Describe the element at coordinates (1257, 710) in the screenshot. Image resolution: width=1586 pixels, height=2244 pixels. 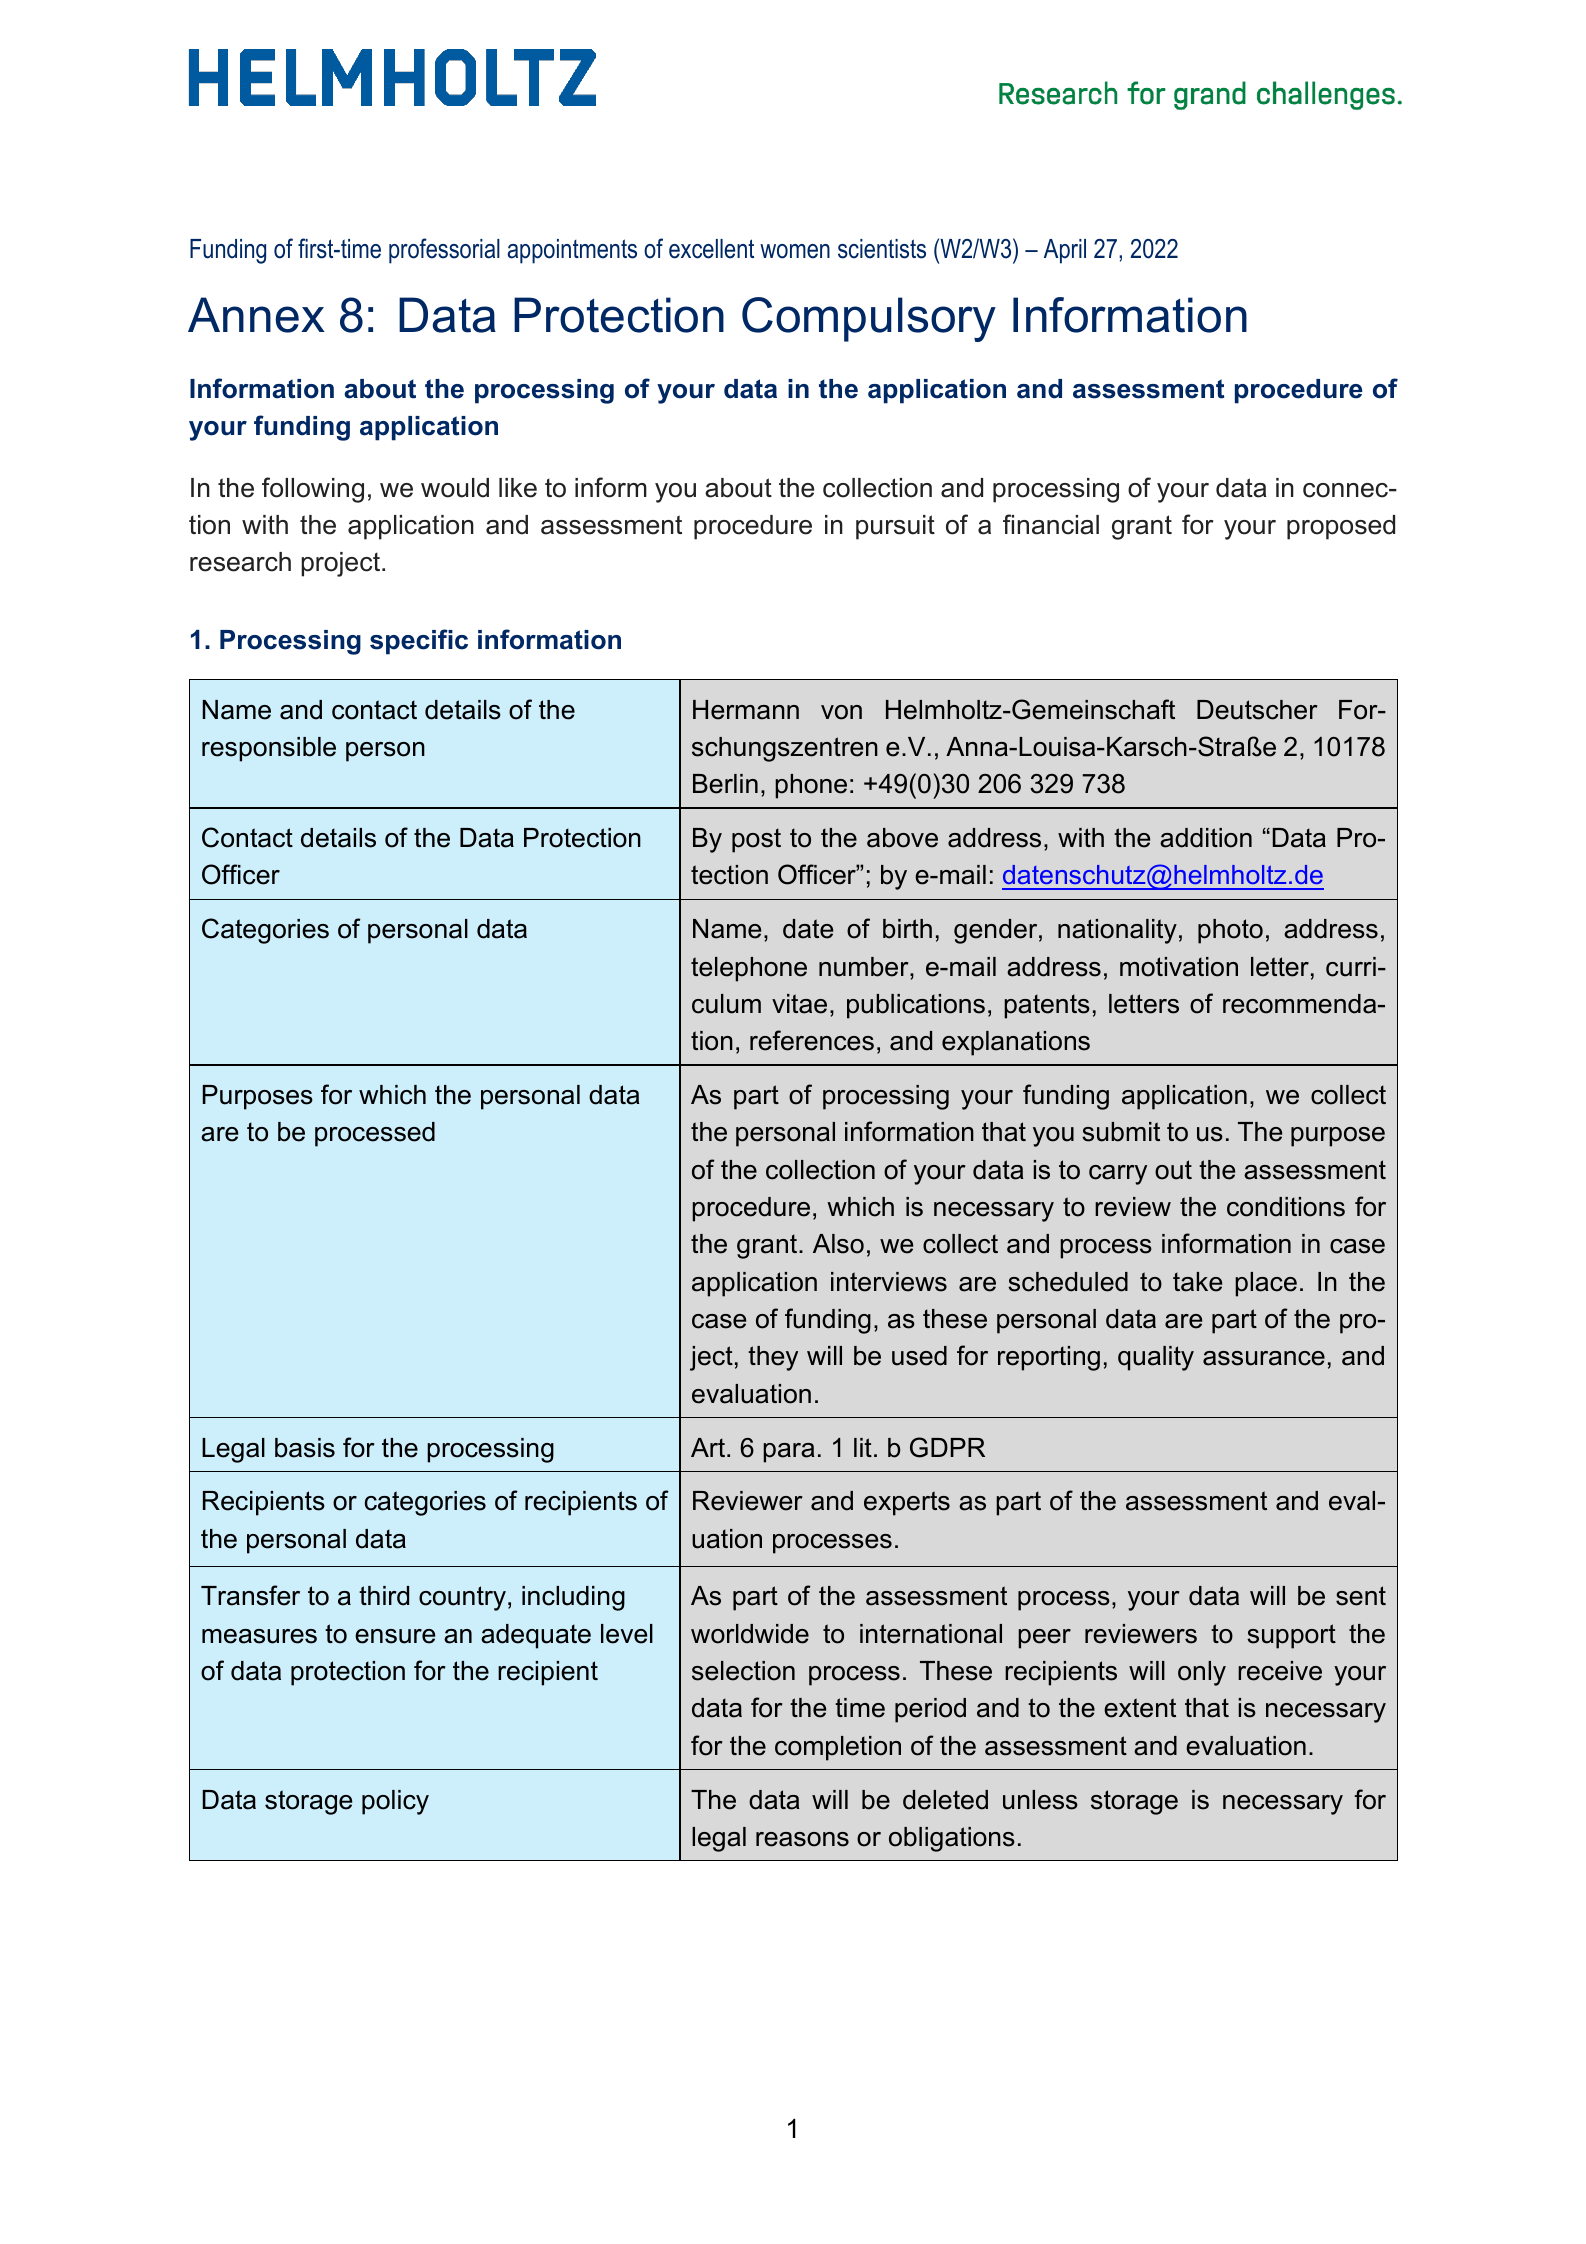
I see `Deutscher` at that location.
